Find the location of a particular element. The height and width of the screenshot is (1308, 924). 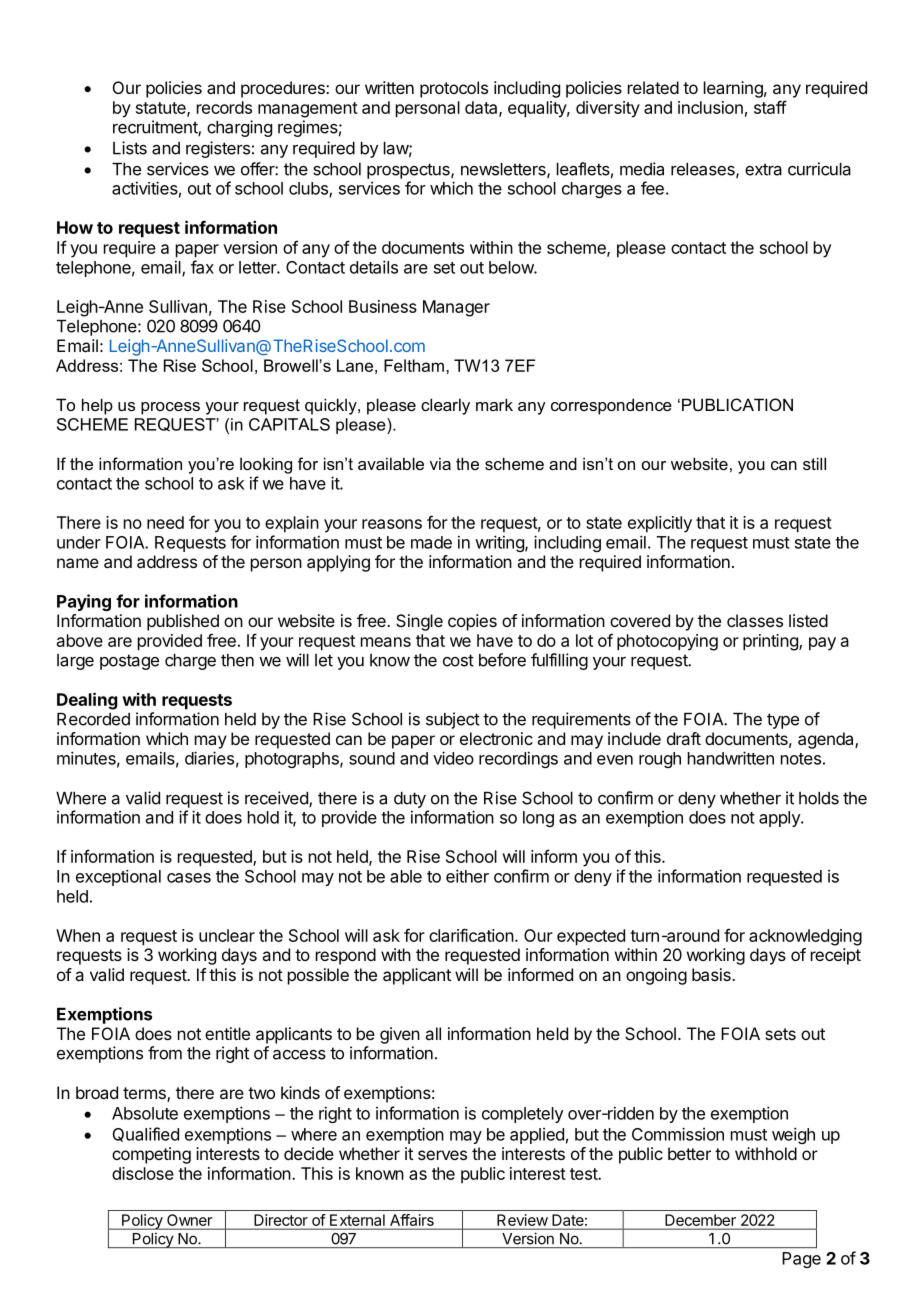

still is located at coordinates (814, 463).
